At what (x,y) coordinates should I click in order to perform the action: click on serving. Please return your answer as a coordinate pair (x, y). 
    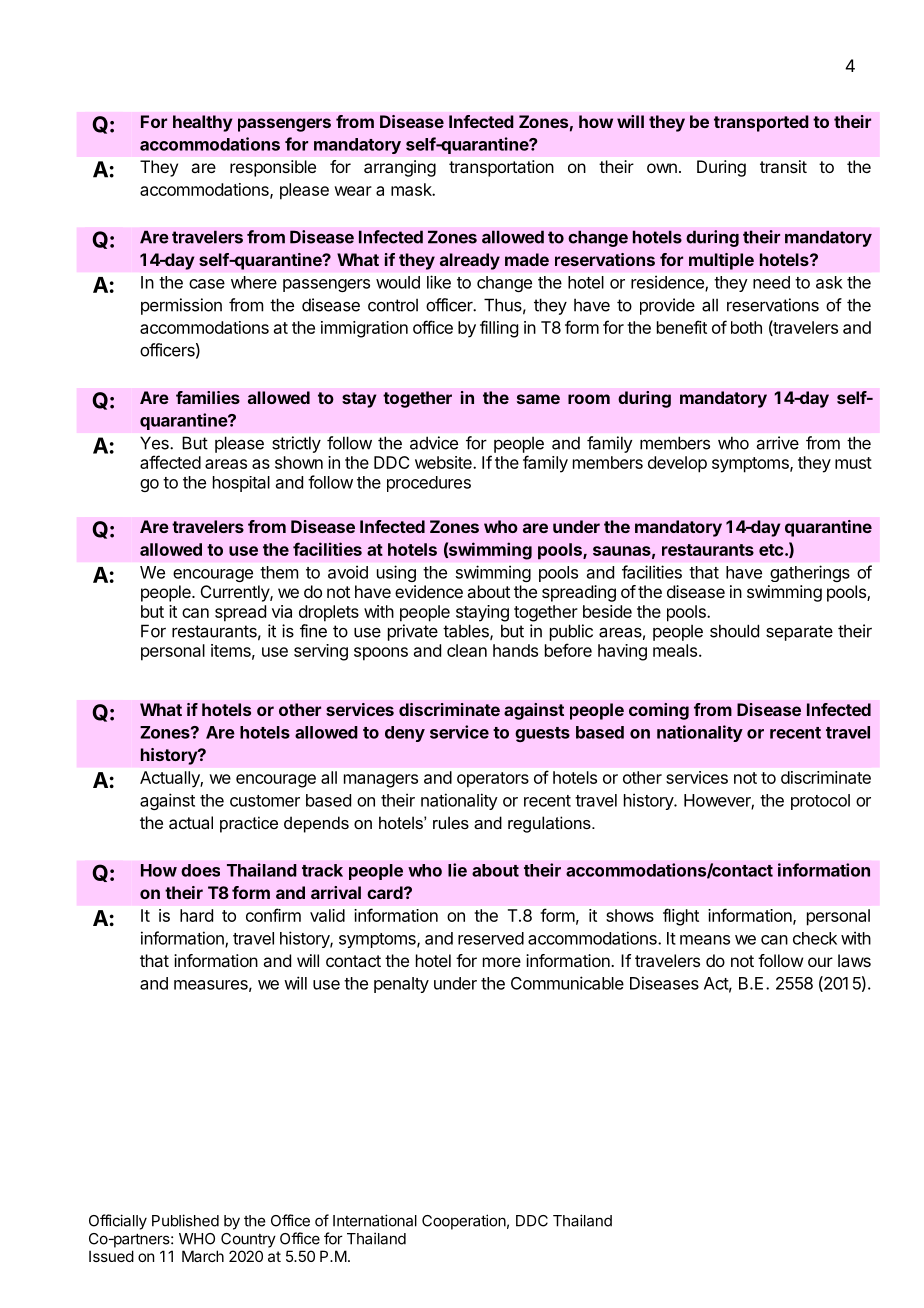
    Looking at the image, I should click on (321, 652).
